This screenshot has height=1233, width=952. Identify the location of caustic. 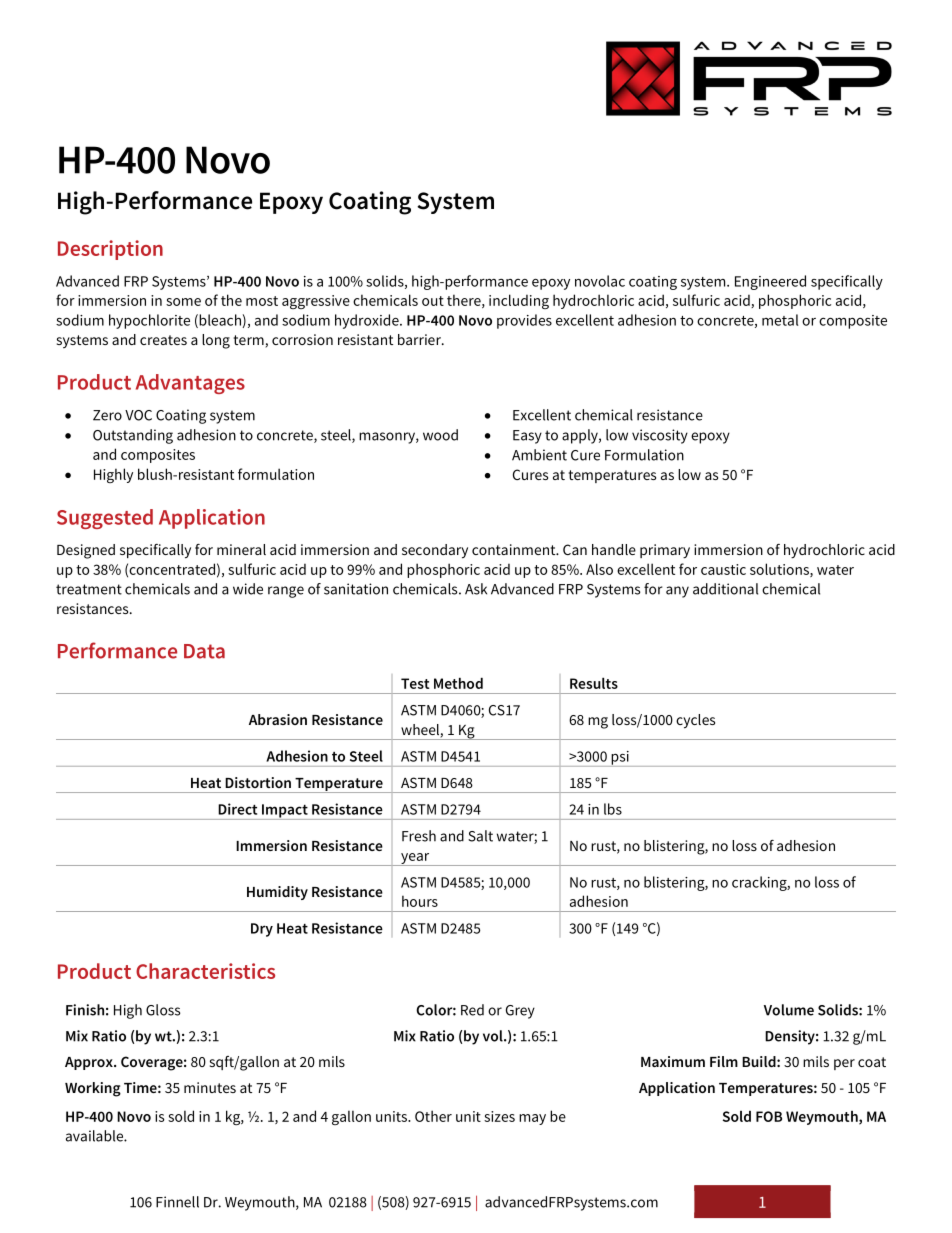
(723, 569).
